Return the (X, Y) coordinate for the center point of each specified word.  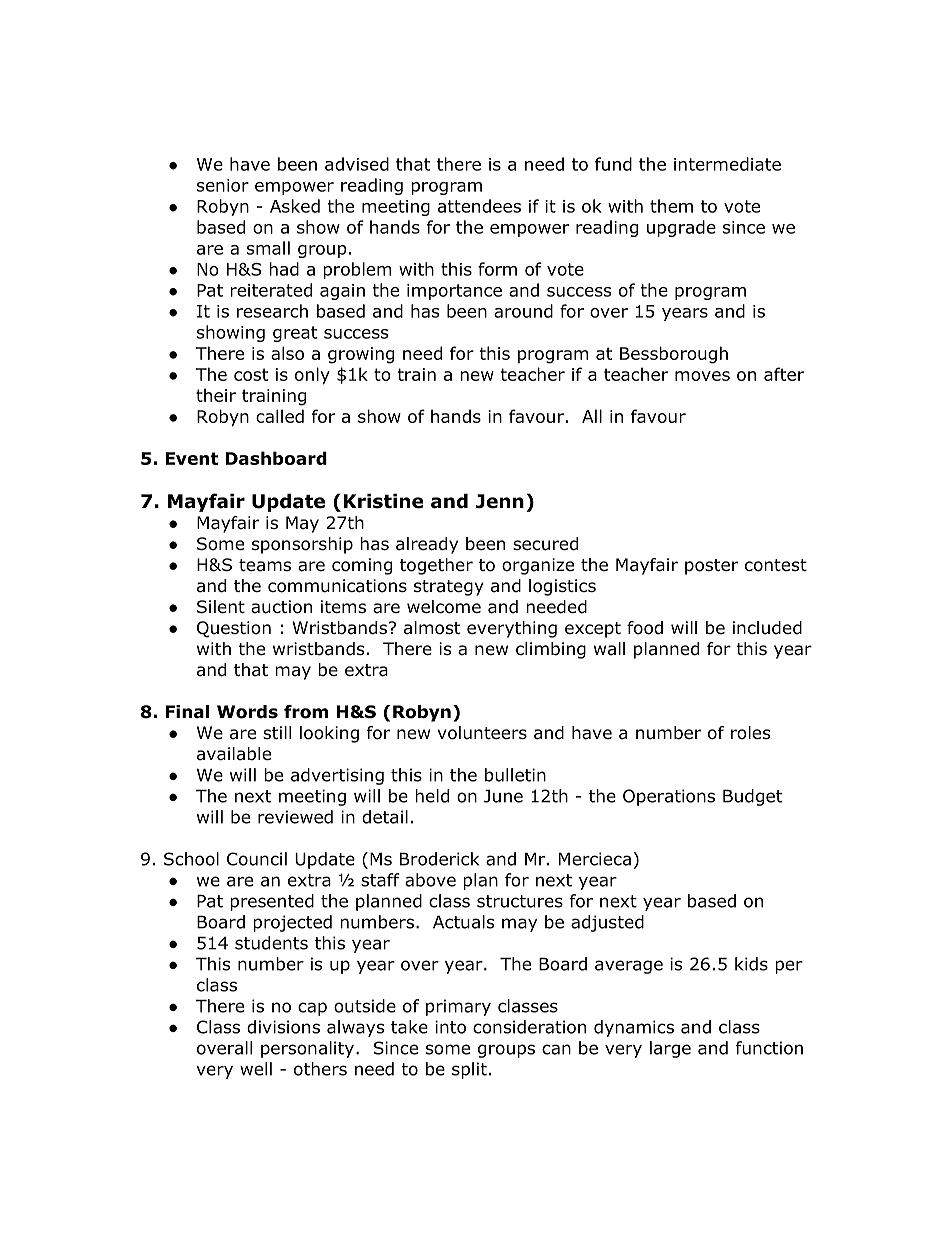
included (767, 628)
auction (281, 607)
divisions (283, 1027)
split (469, 1070)
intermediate (727, 164)
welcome (444, 607)
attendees (479, 206)
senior (223, 185)
